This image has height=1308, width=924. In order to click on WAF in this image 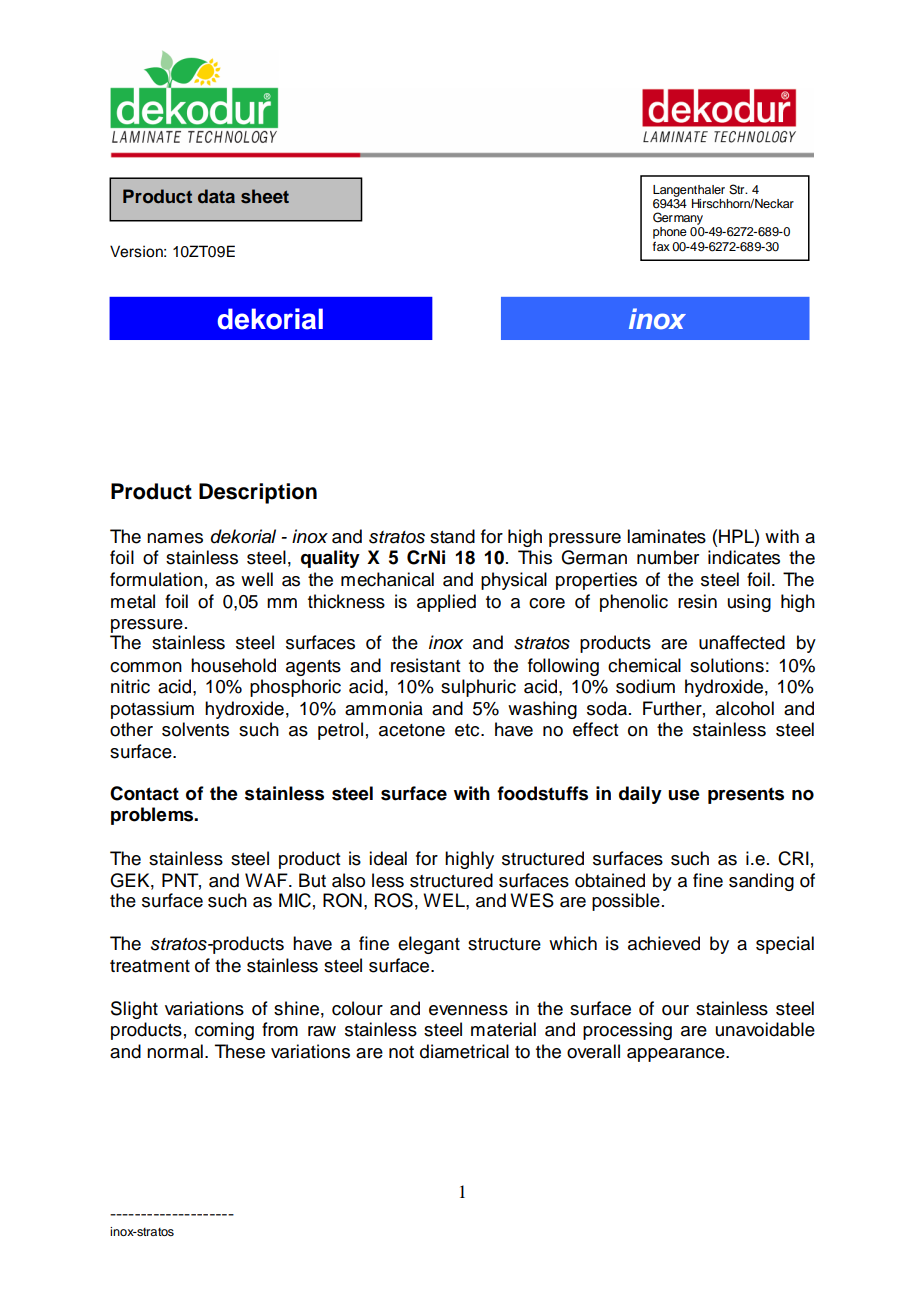, I will do `click(267, 880)`.
